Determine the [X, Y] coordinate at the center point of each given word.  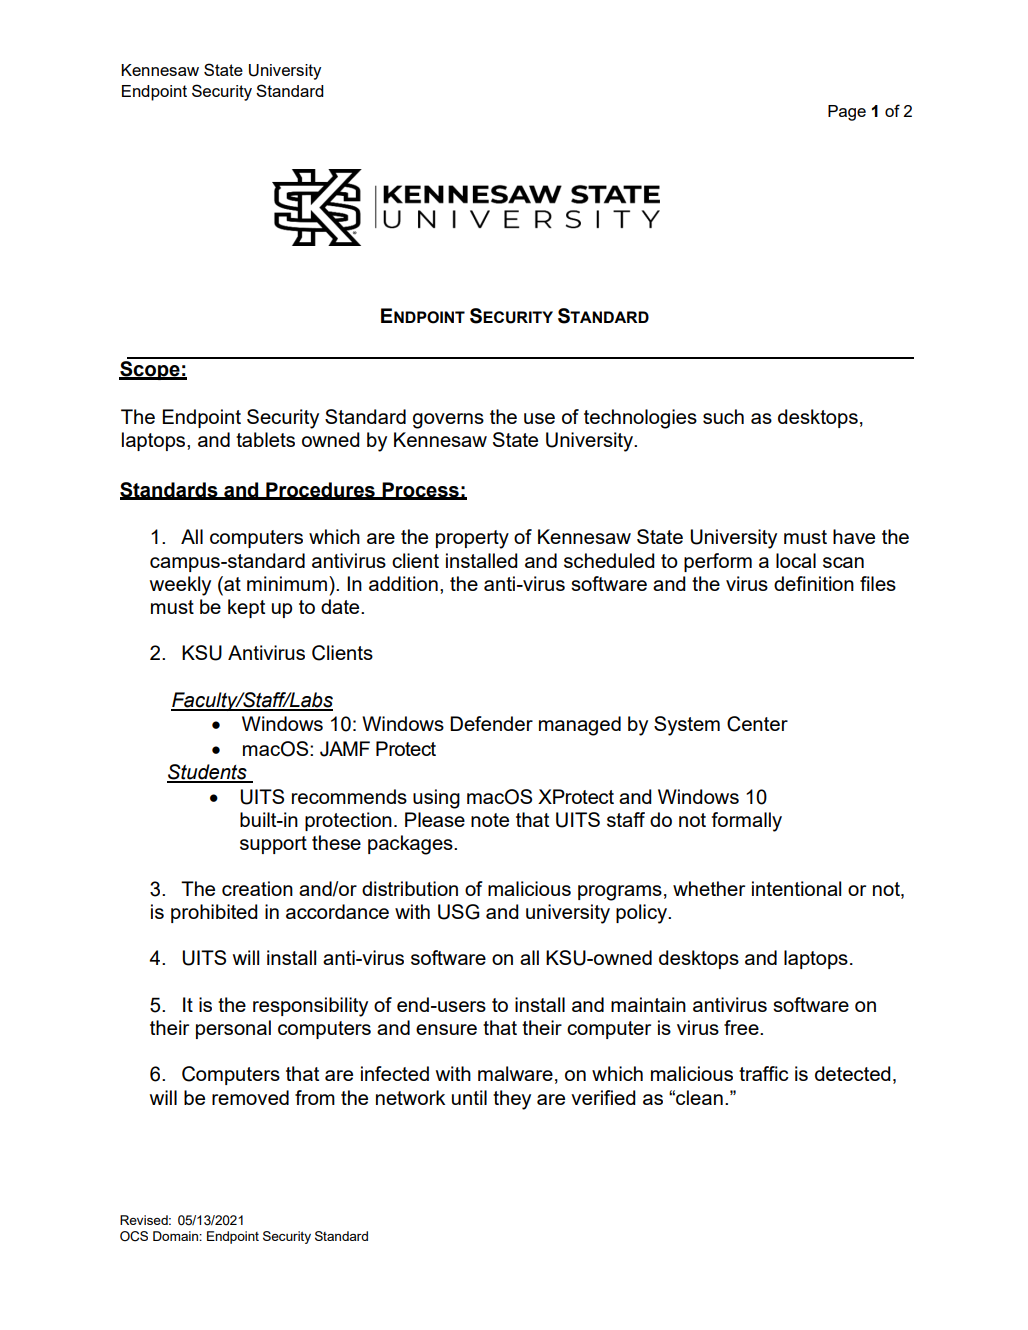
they [512, 1100]
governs [448, 421]
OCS [134, 1236]
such [723, 416]
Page [847, 113]
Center [757, 724]
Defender [491, 723]
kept [246, 608]
